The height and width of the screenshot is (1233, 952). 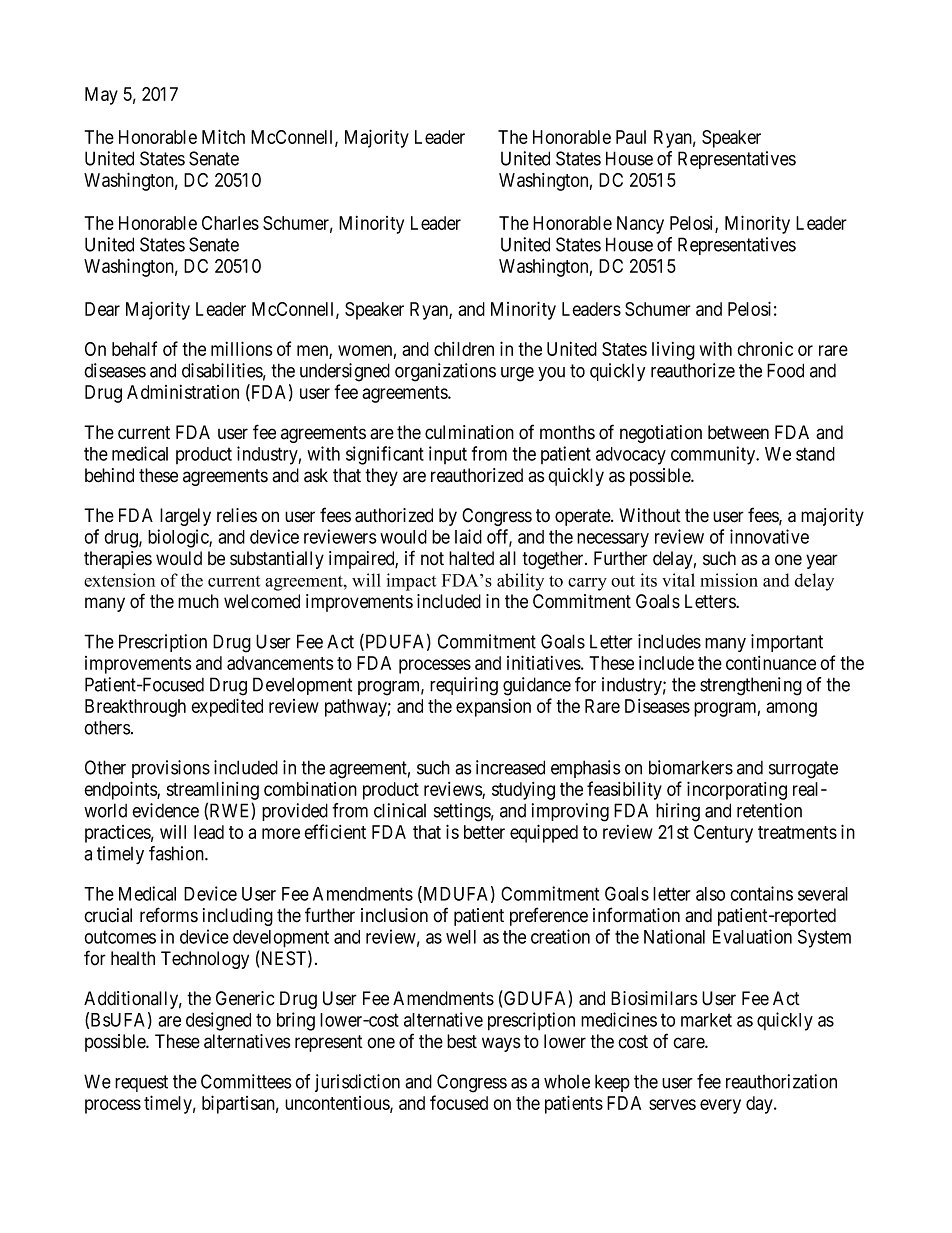 What do you see at coordinates (631, 137) in the screenshot?
I see `Paul` at bounding box center [631, 137].
